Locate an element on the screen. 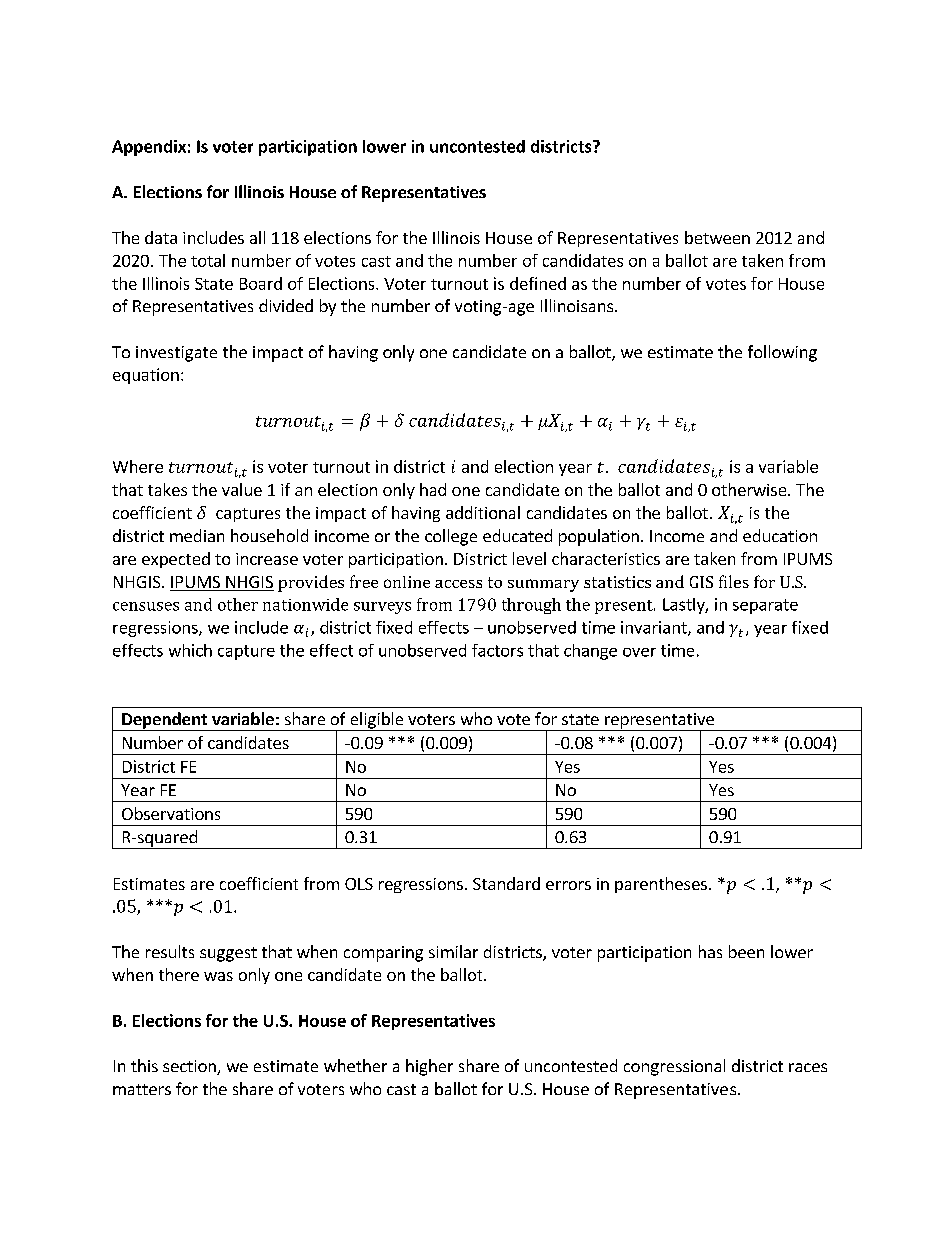 Image resolution: width=952 pixels, height=1233 pixels. Appendix is located at coordinates (149, 148).
